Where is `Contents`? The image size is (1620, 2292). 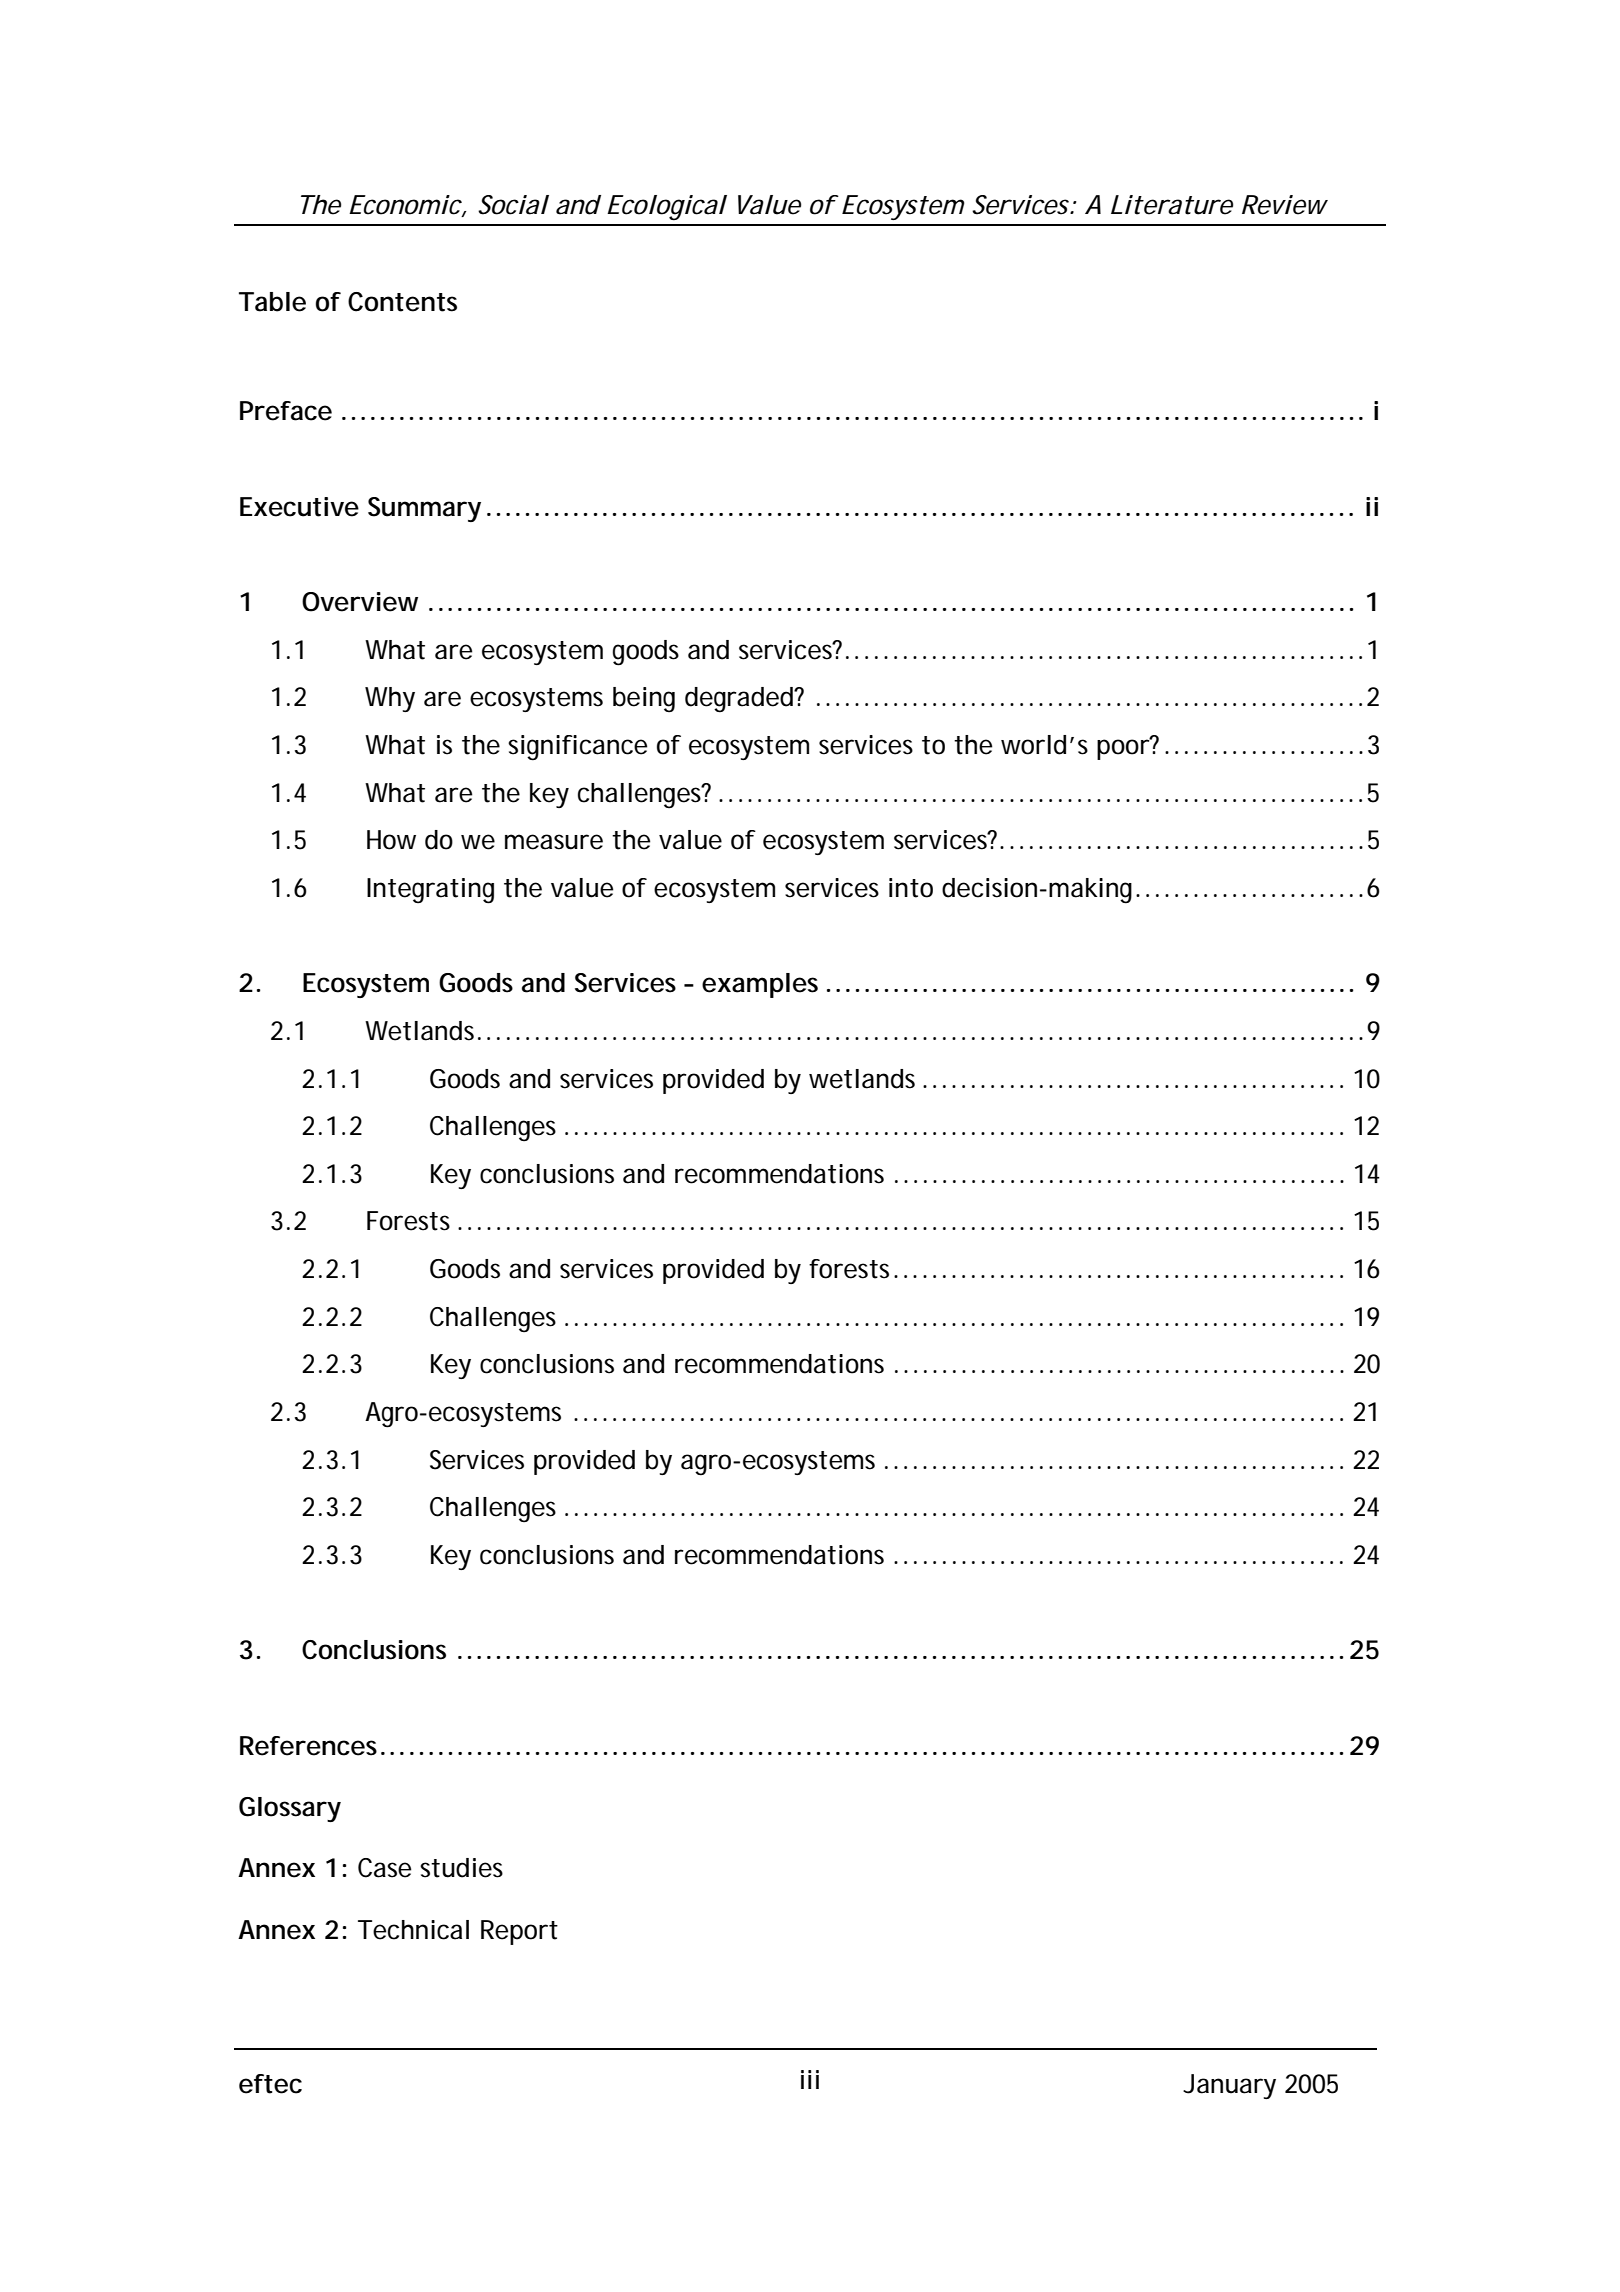
Contents is located at coordinates (402, 302).
